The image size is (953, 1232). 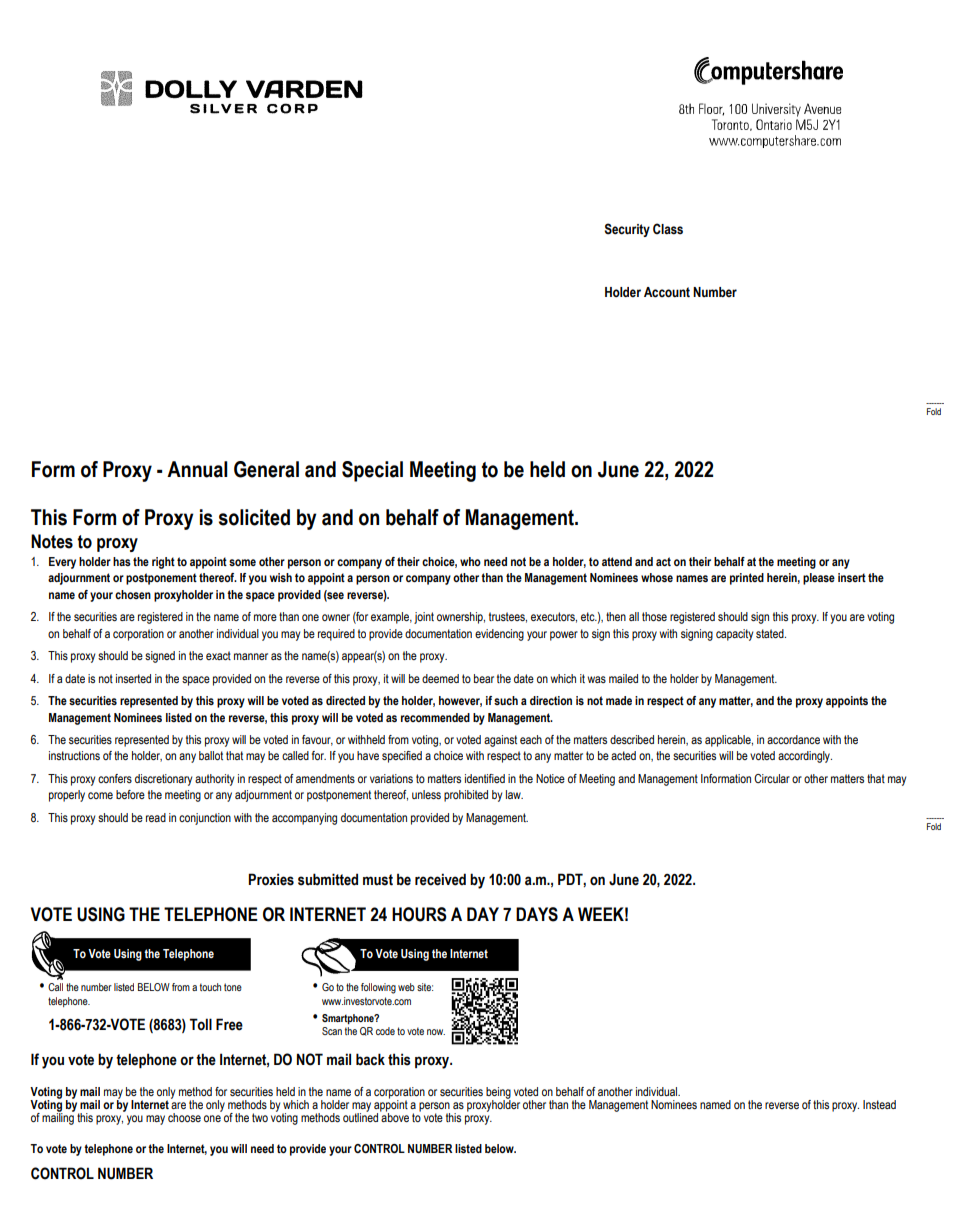 I want to click on stated, so click(x=771, y=633).
